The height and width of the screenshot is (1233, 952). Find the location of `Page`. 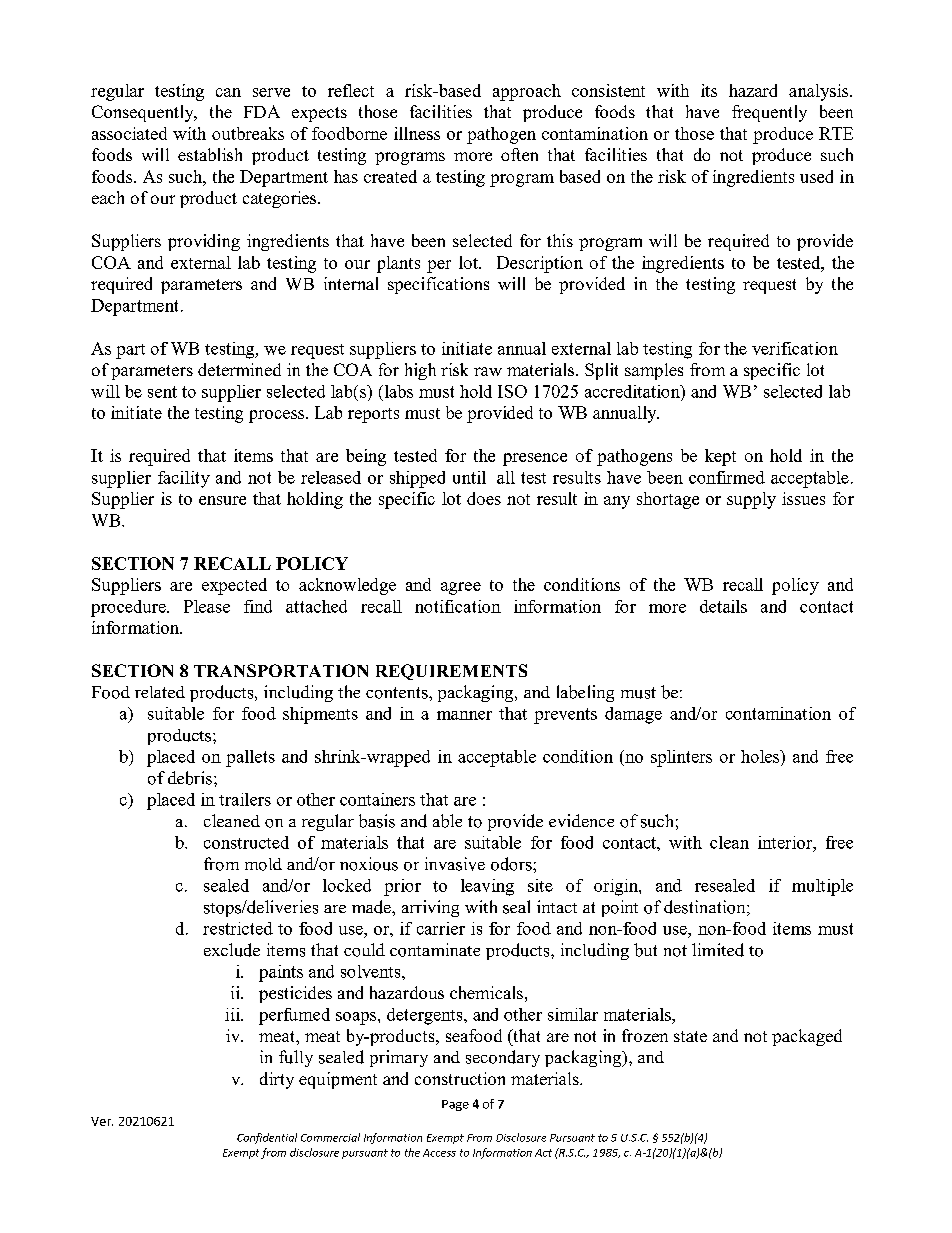

Page is located at coordinates (455, 1105).
